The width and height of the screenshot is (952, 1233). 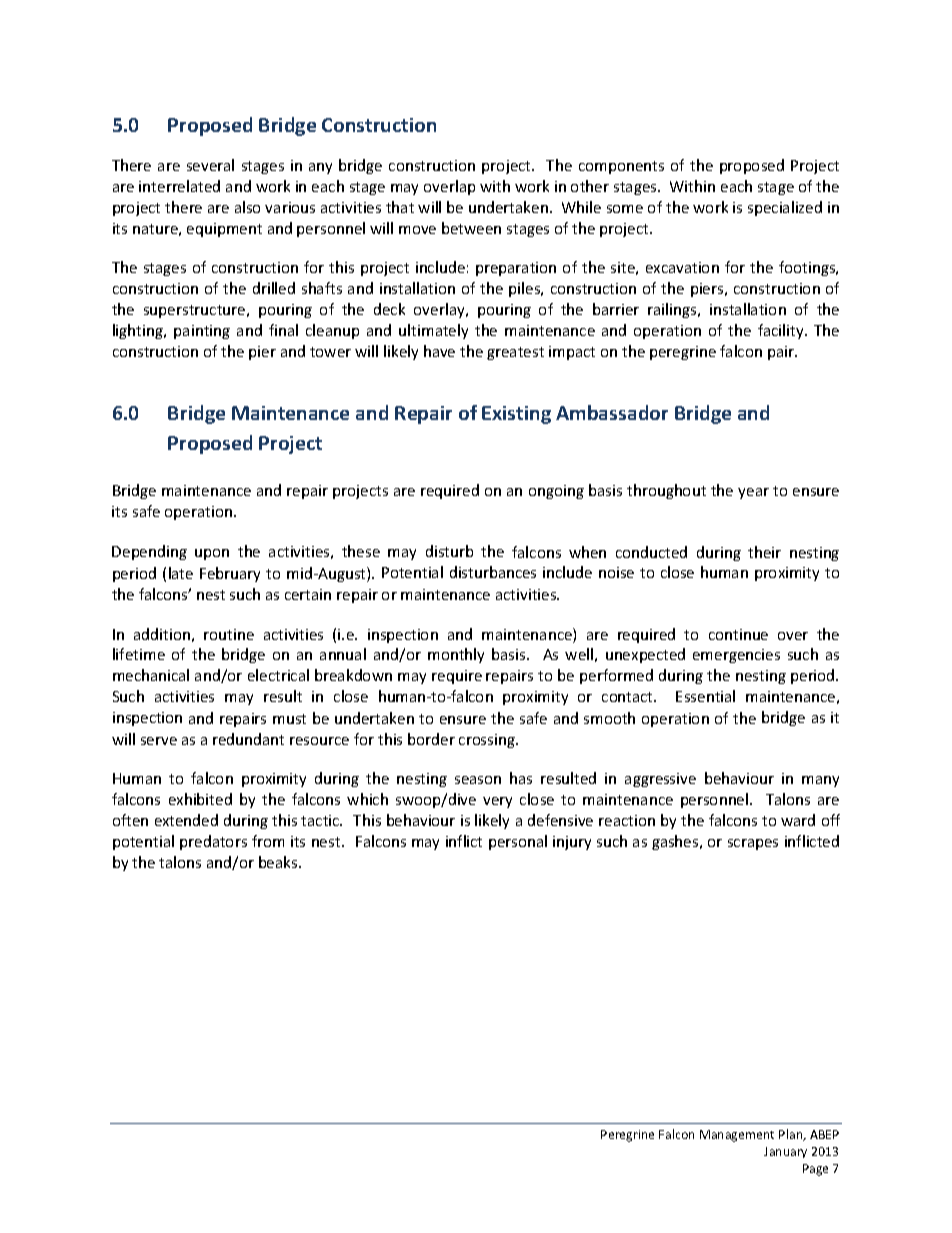 What do you see at coordinates (737, 1136) in the screenshot?
I see `Management` at bounding box center [737, 1136].
